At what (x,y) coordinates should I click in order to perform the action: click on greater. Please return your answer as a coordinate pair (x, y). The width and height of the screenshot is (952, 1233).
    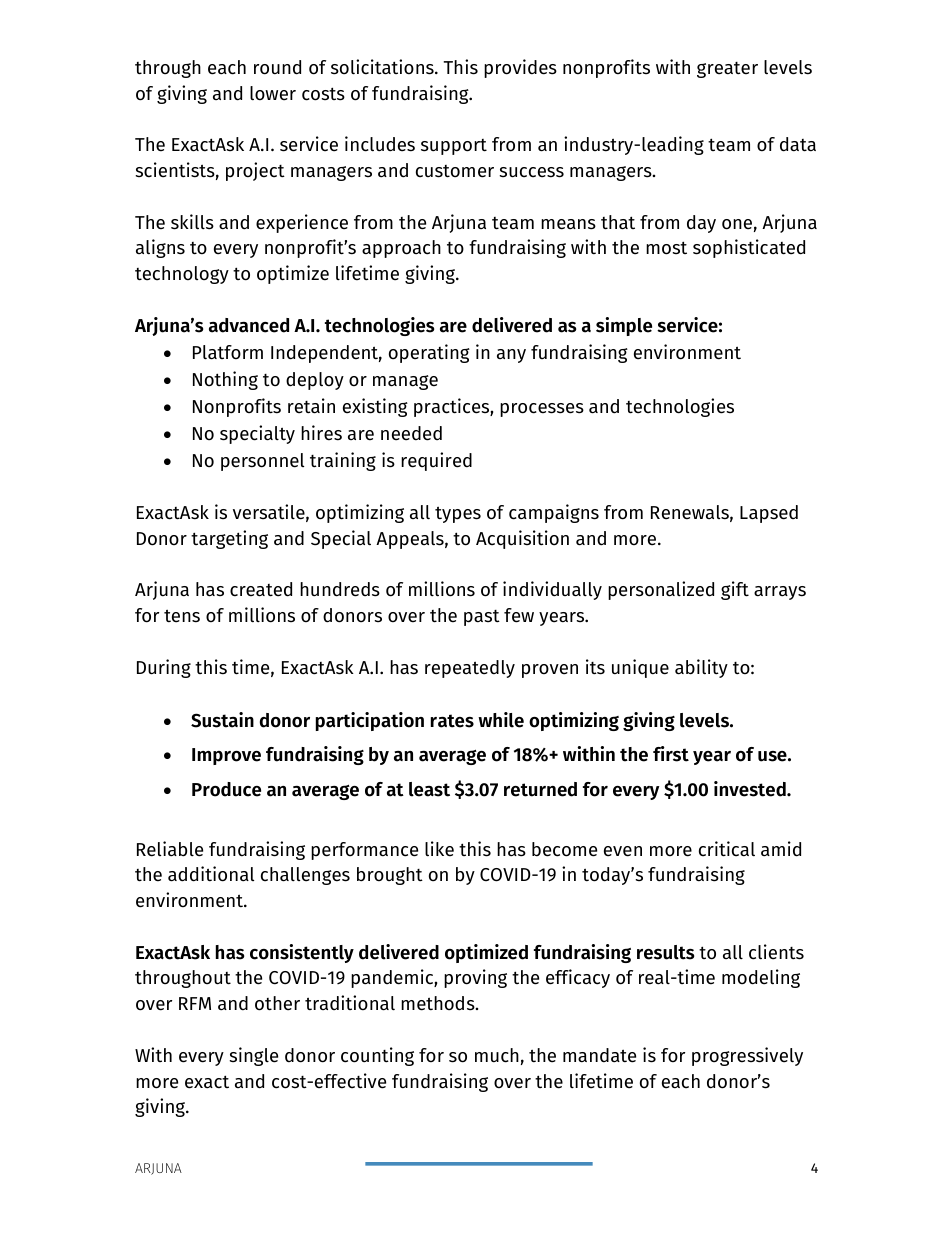
    Looking at the image, I should click on (727, 70).
